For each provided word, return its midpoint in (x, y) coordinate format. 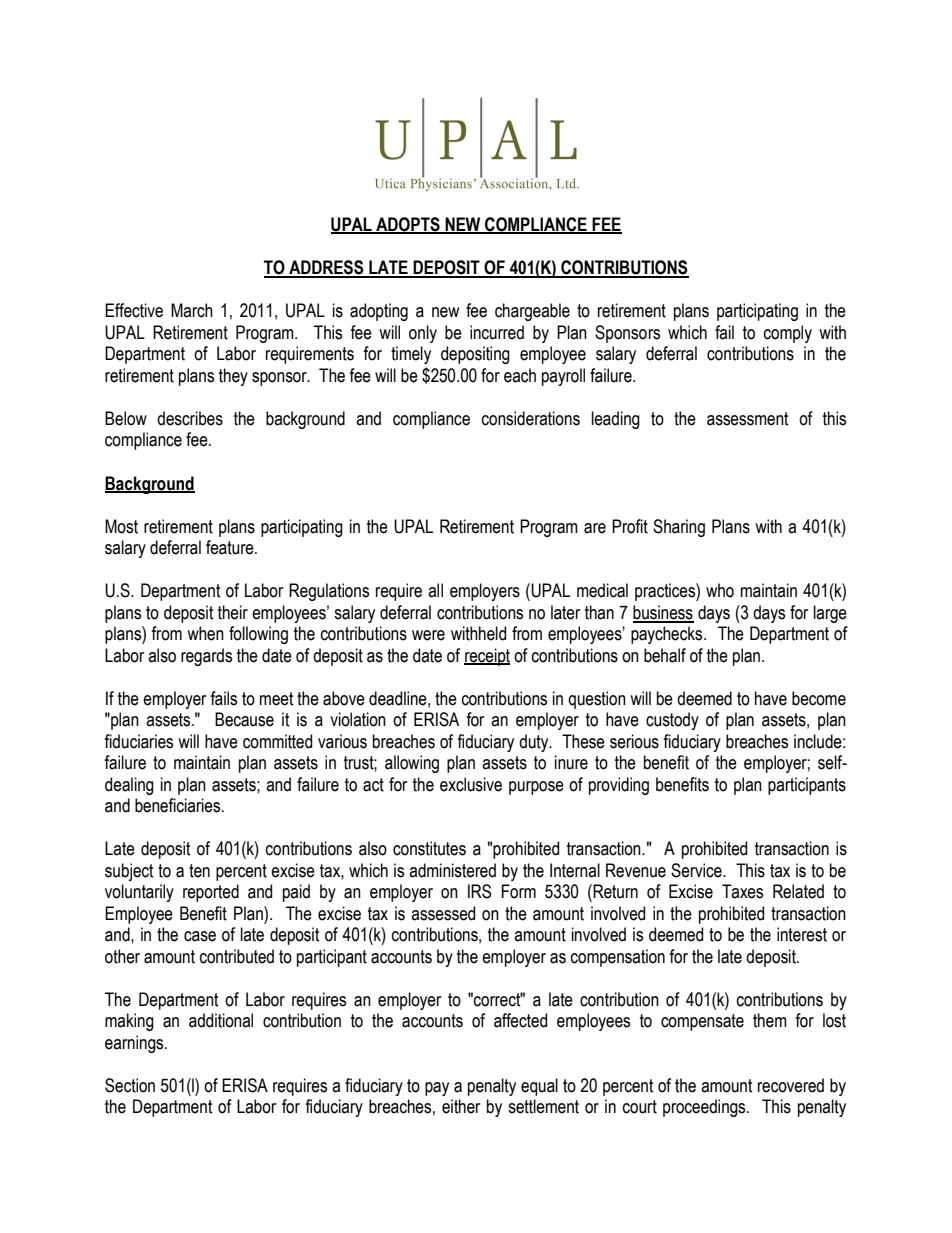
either (461, 1106)
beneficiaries (179, 805)
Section (130, 1085)
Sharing (679, 528)
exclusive (471, 784)
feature (231, 547)
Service (697, 870)
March (192, 310)
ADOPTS (408, 225)
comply (788, 334)
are (595, 528)
